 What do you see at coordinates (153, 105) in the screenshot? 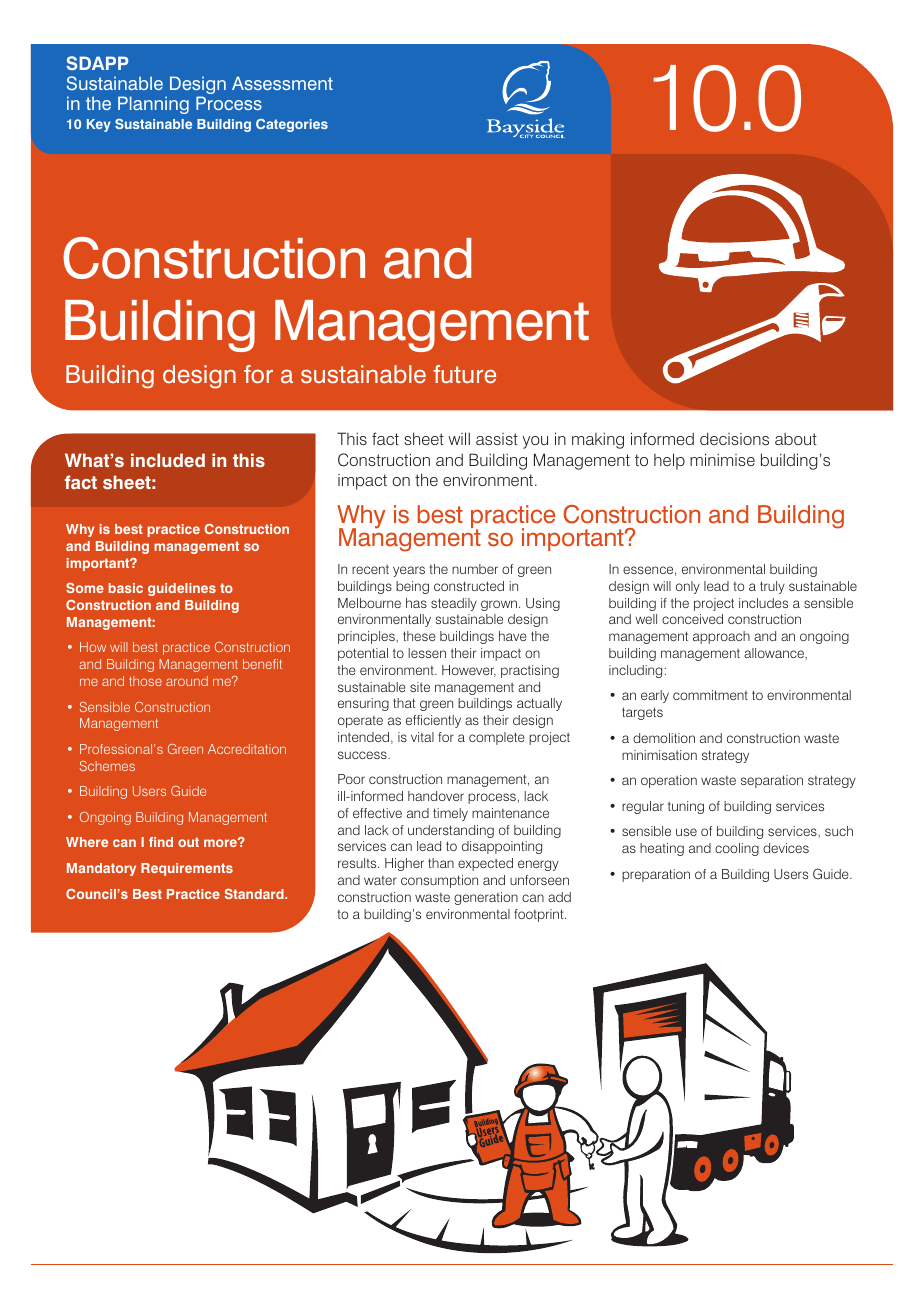
I see `Planning` at bounding box center [153, 105].
